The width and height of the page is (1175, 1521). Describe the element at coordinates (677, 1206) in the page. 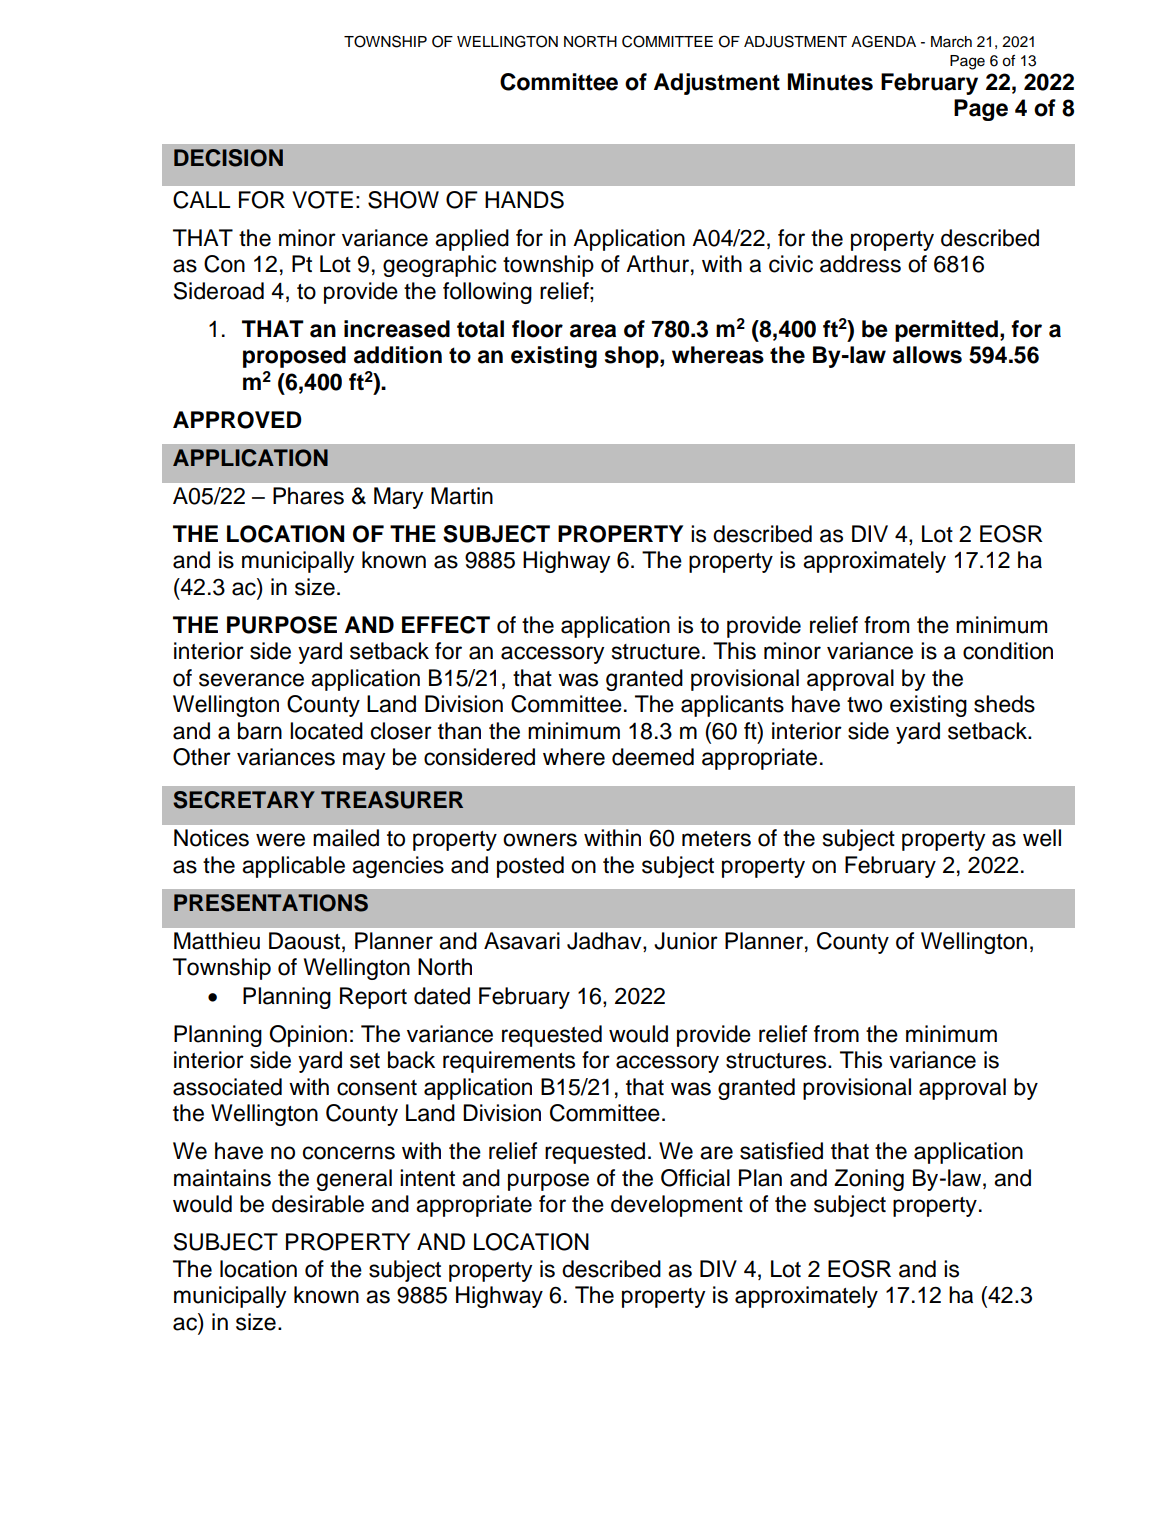

I see `development` at that location.
